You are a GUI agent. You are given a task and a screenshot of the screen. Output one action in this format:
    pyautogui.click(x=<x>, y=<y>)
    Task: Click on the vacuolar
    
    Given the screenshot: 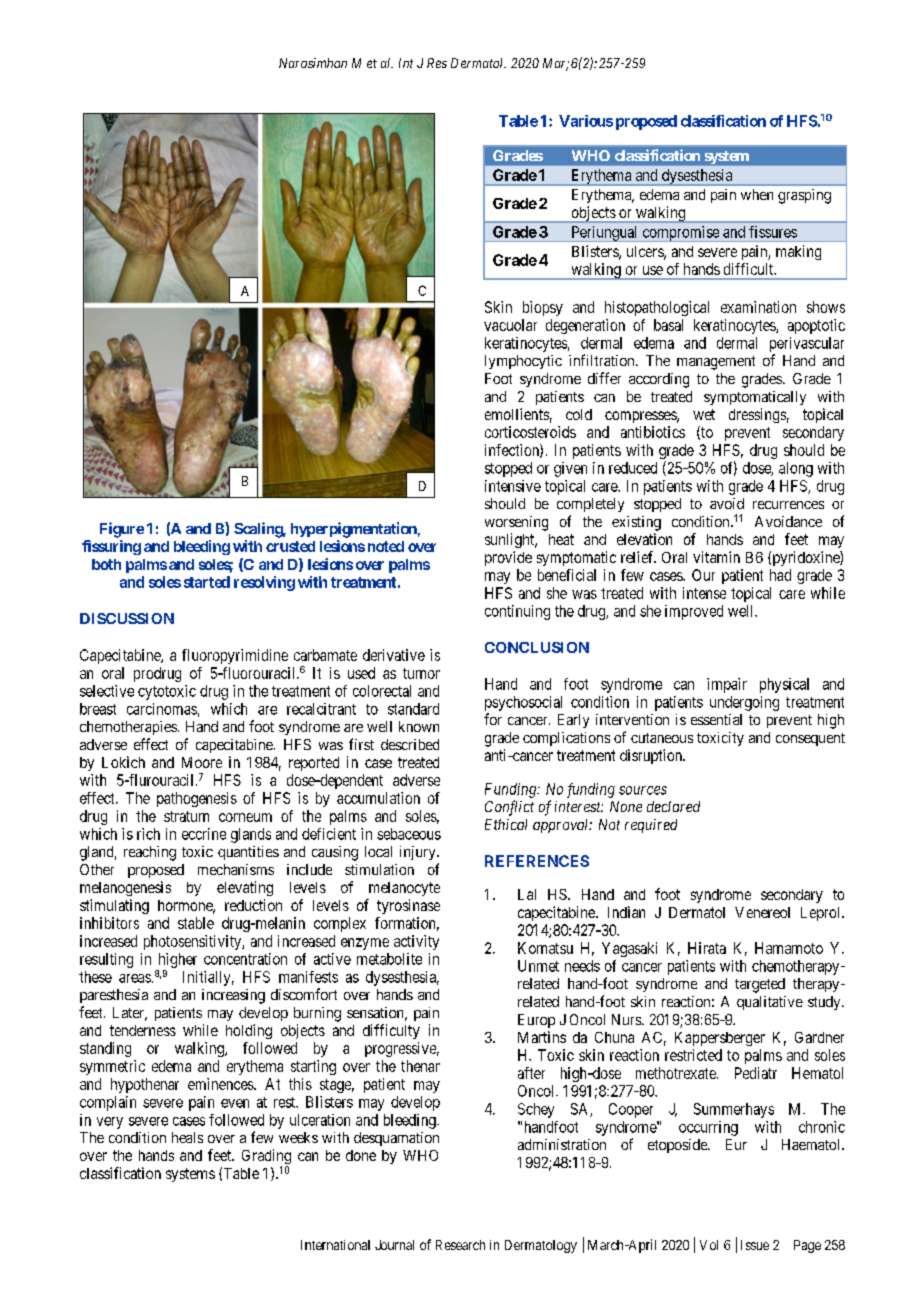 What is the action you would take?
    pyautogui.click(x=510, y=325)
